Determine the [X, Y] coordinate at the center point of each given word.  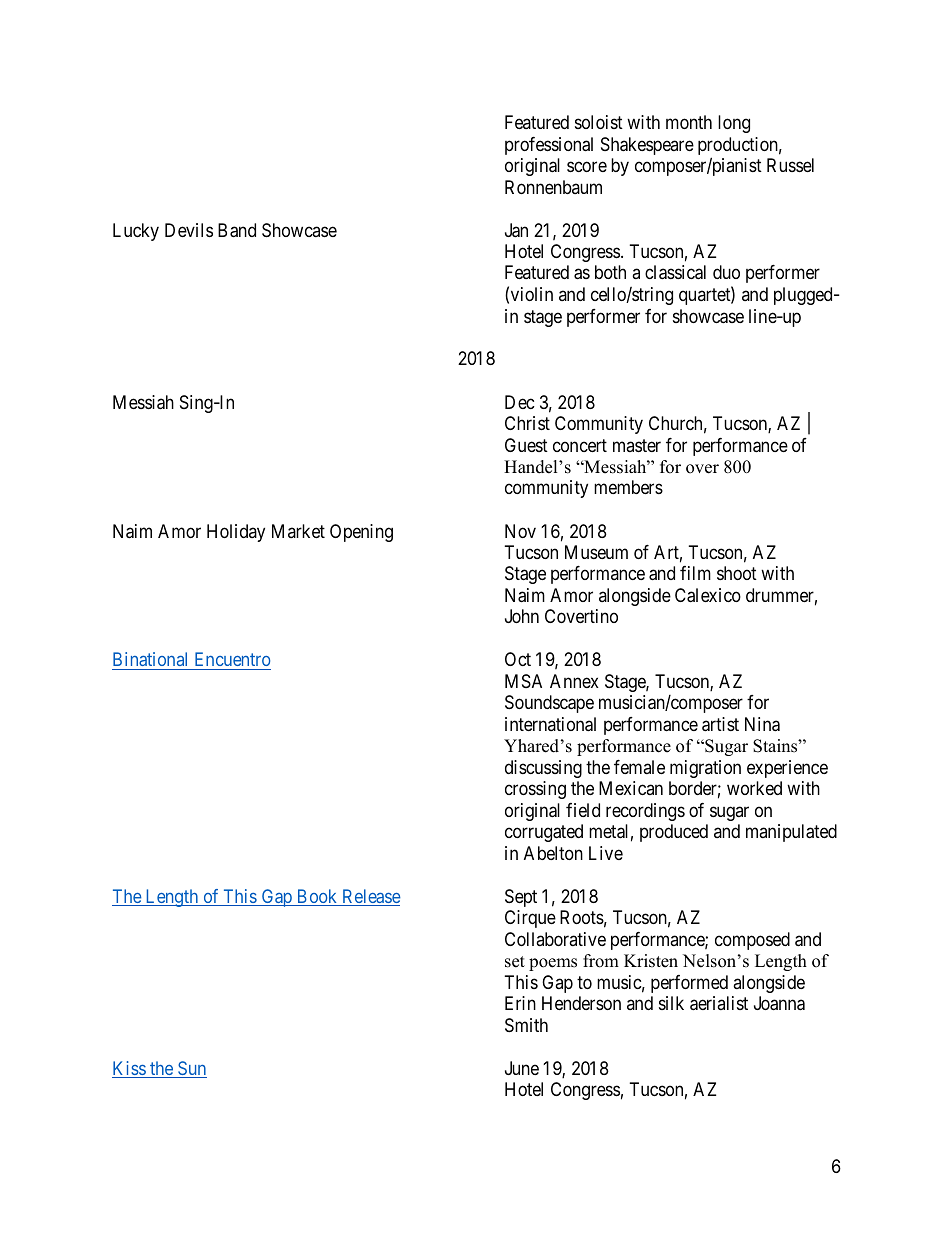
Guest [526, 445]
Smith [526, 1025]
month [689, 122]
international [550, 724]
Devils [189, 230]
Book [317, 897]
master [637, 445]
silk [671, 1003]
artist [720, 724]
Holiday [236, 533]
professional [549, 146]
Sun [191, 1069]
